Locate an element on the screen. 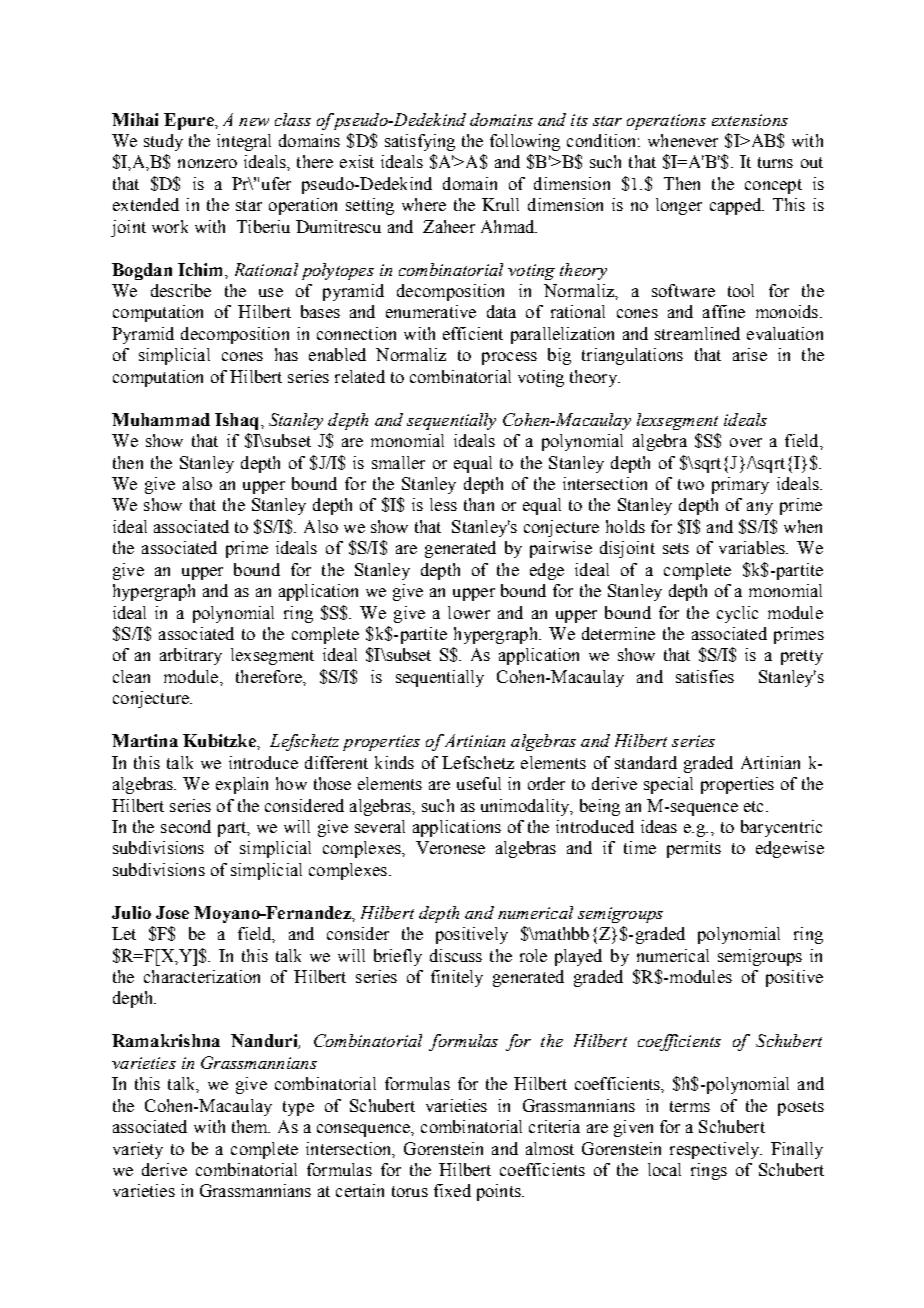 This screenshot has height=1308, width=924. arbitrary is located at coordinates (191, 656).
